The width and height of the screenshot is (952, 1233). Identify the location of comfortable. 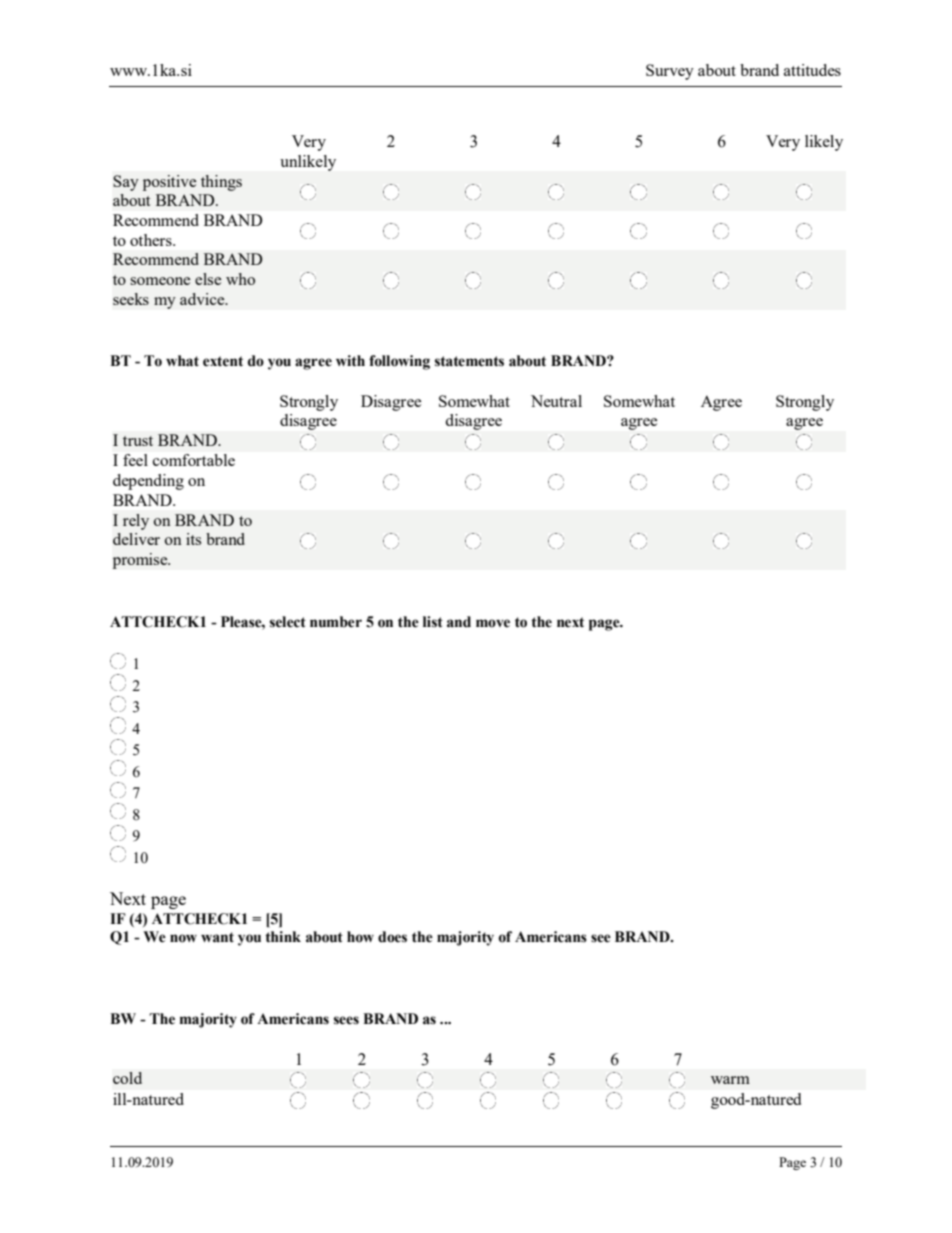
(194, 460).
